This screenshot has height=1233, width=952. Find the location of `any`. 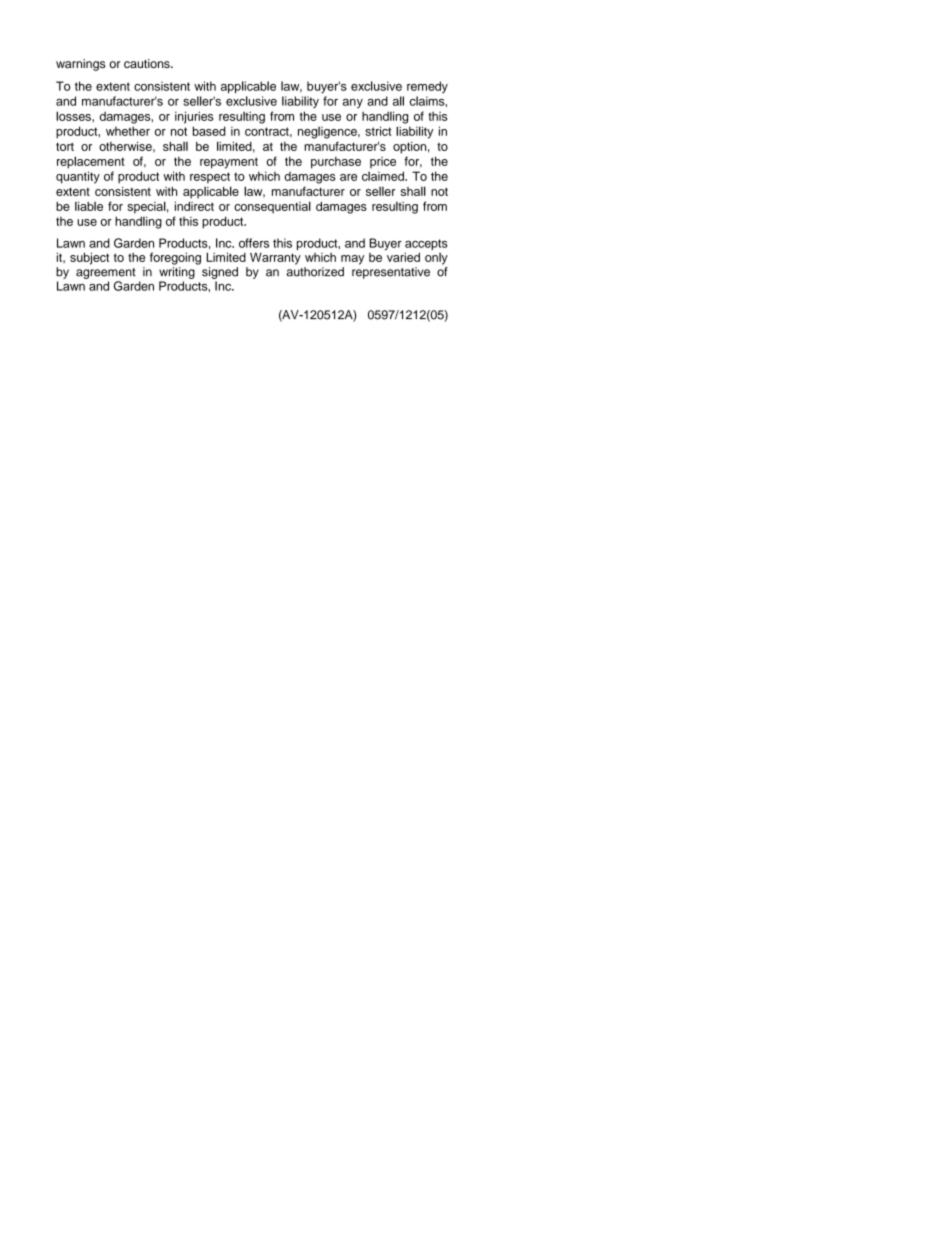

any is located at coordinates (353, 103).
